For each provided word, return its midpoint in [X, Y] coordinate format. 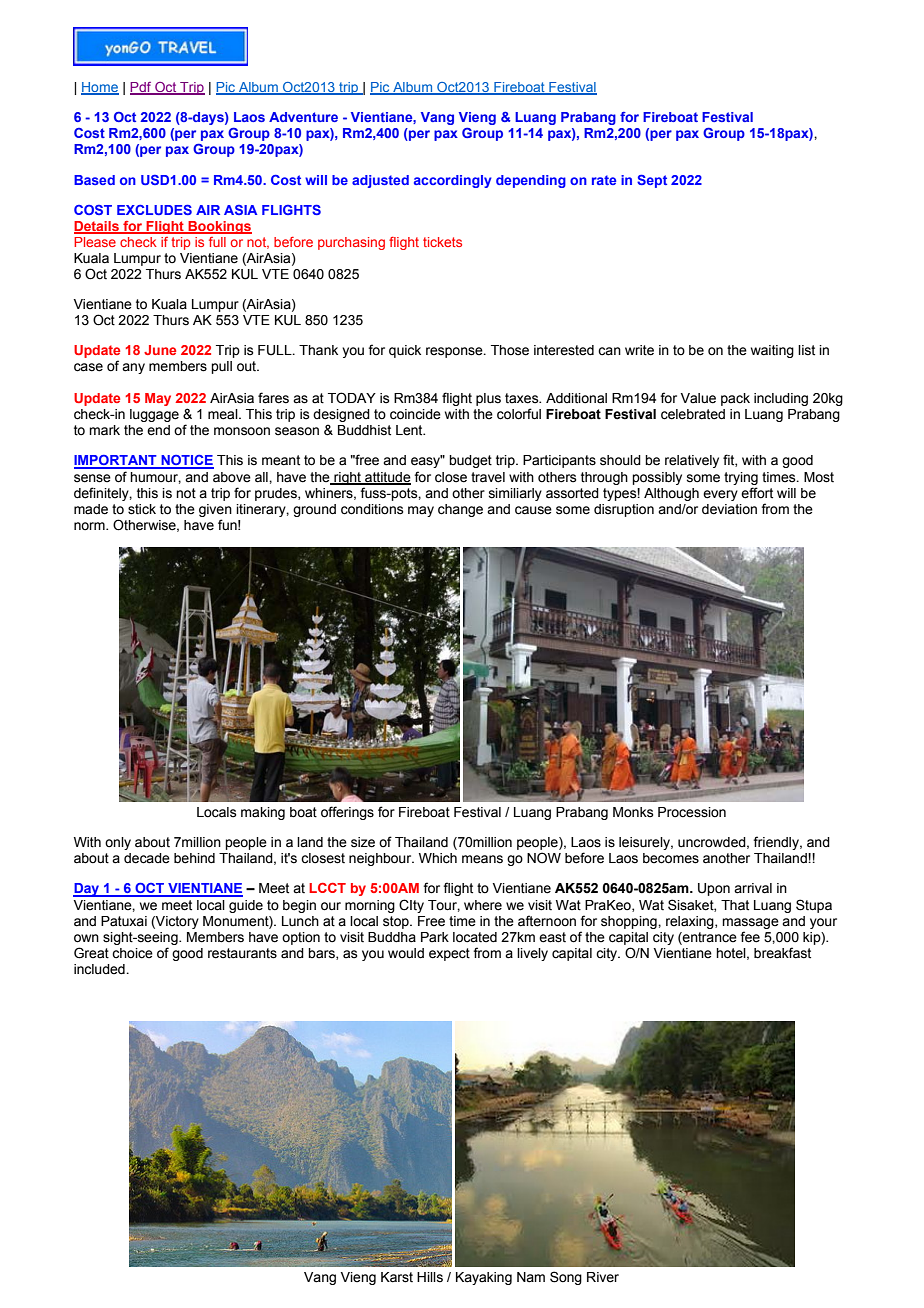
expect [449, 954]
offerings [347, 813]
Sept [652, 181]
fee [750, 937]
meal [224, 414]
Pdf [142, 88]
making [263, 813]
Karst [397, 1277]
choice [132, 953]
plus [488, 399]
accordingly [453, 181]
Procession [692, 812]
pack [735, 399]
